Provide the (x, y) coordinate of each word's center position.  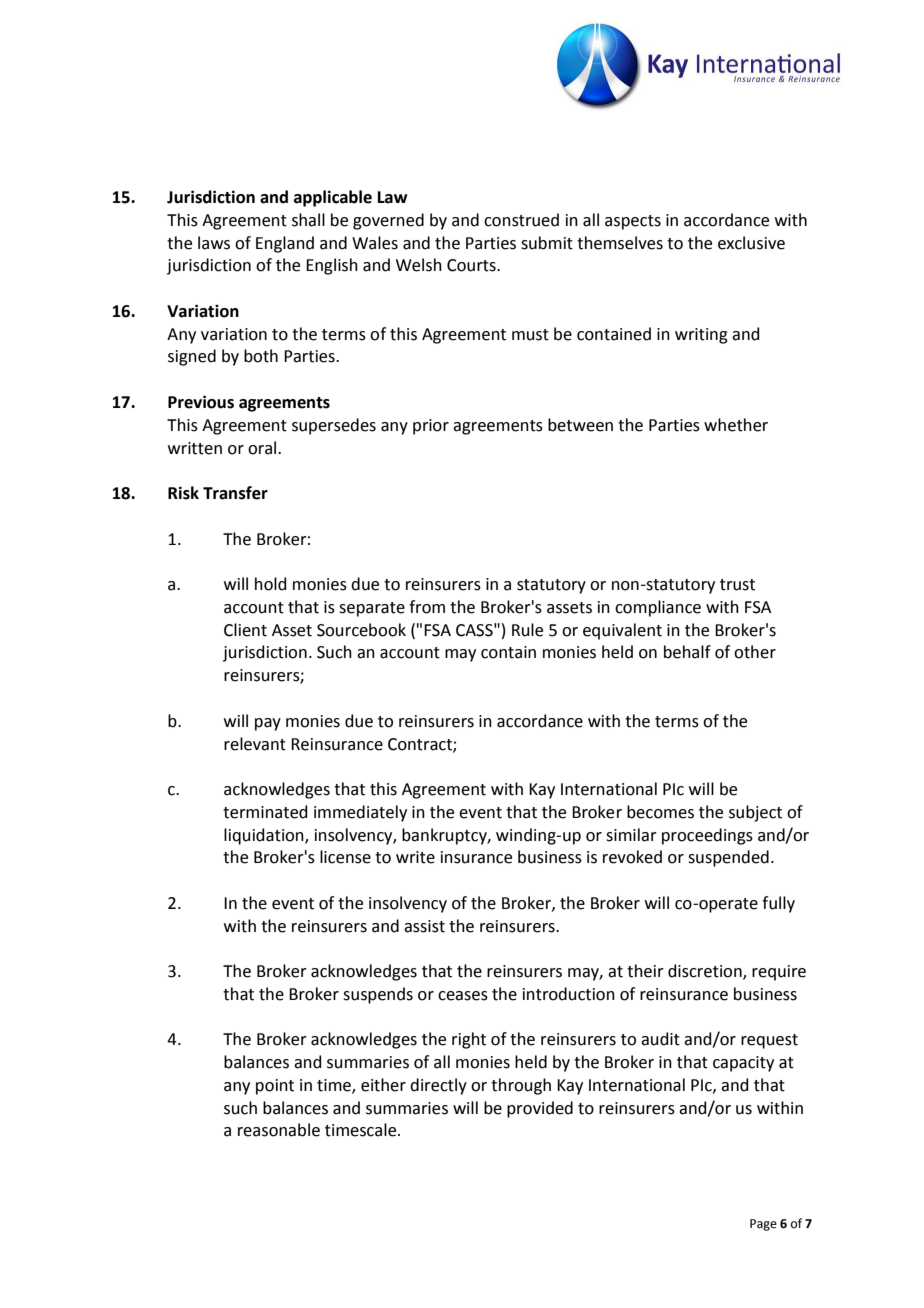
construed (521, 220)
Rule (527, 630)
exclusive (751, 243)
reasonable (279, 1130)
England (285, 244)
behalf (687, 652)
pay (268, 724)
